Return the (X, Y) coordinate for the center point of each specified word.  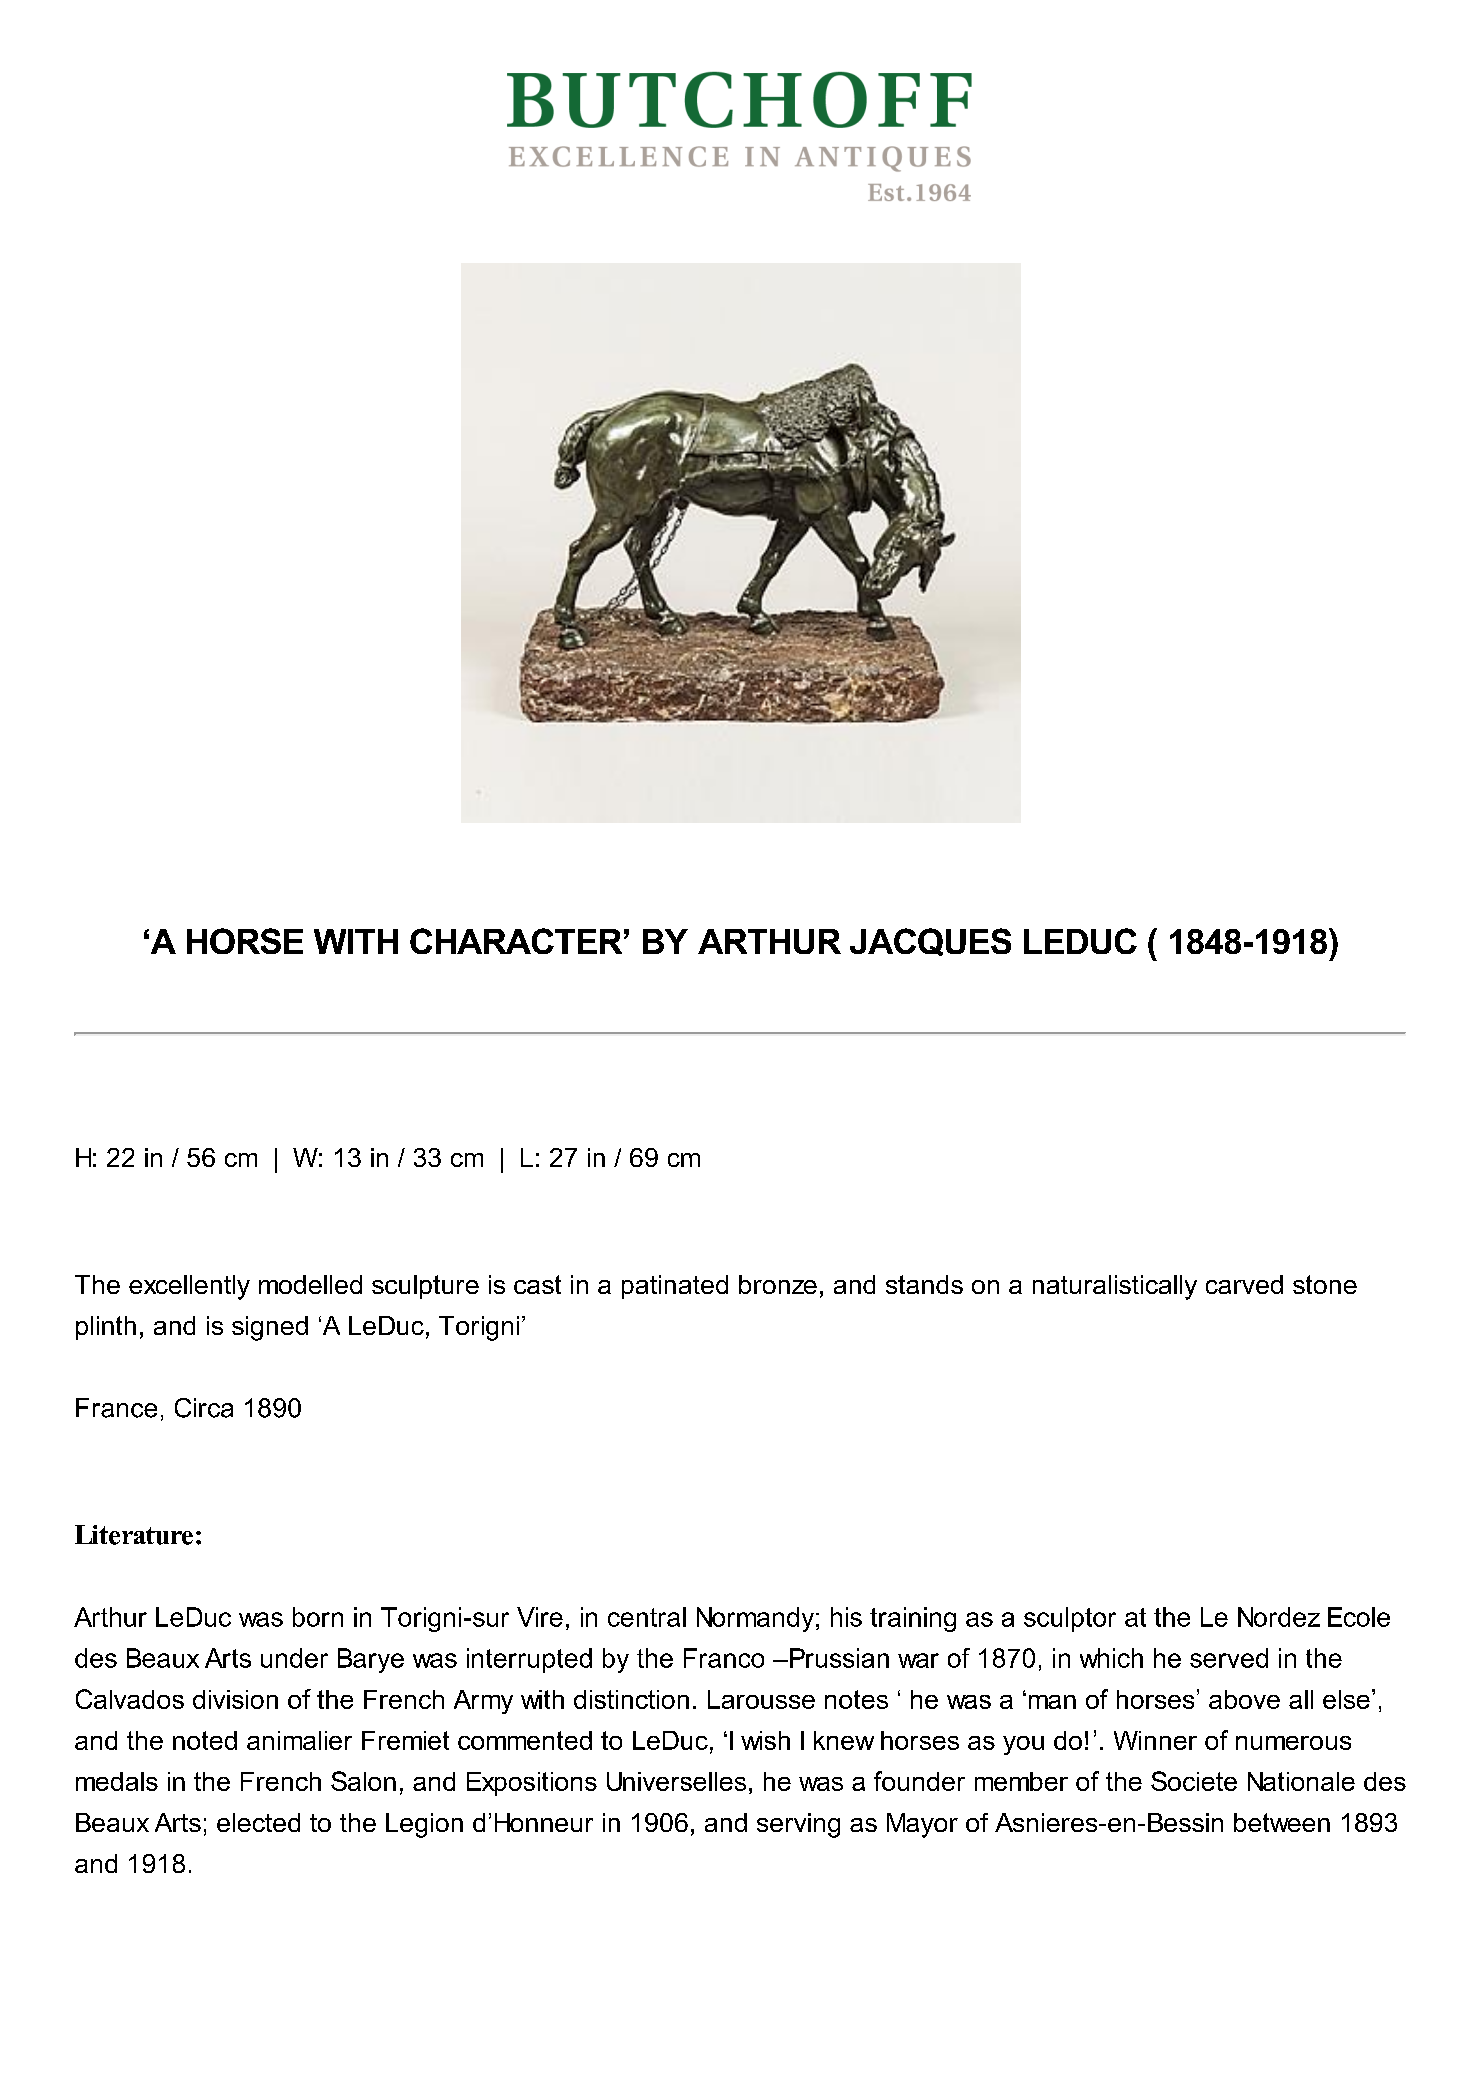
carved (1244, 1284)
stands (924, 1284)
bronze (778, 1284)
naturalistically (1115, 1287)
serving (798, 1825)
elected (258, 1822)
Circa (204, 1408)
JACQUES (930, 942)
